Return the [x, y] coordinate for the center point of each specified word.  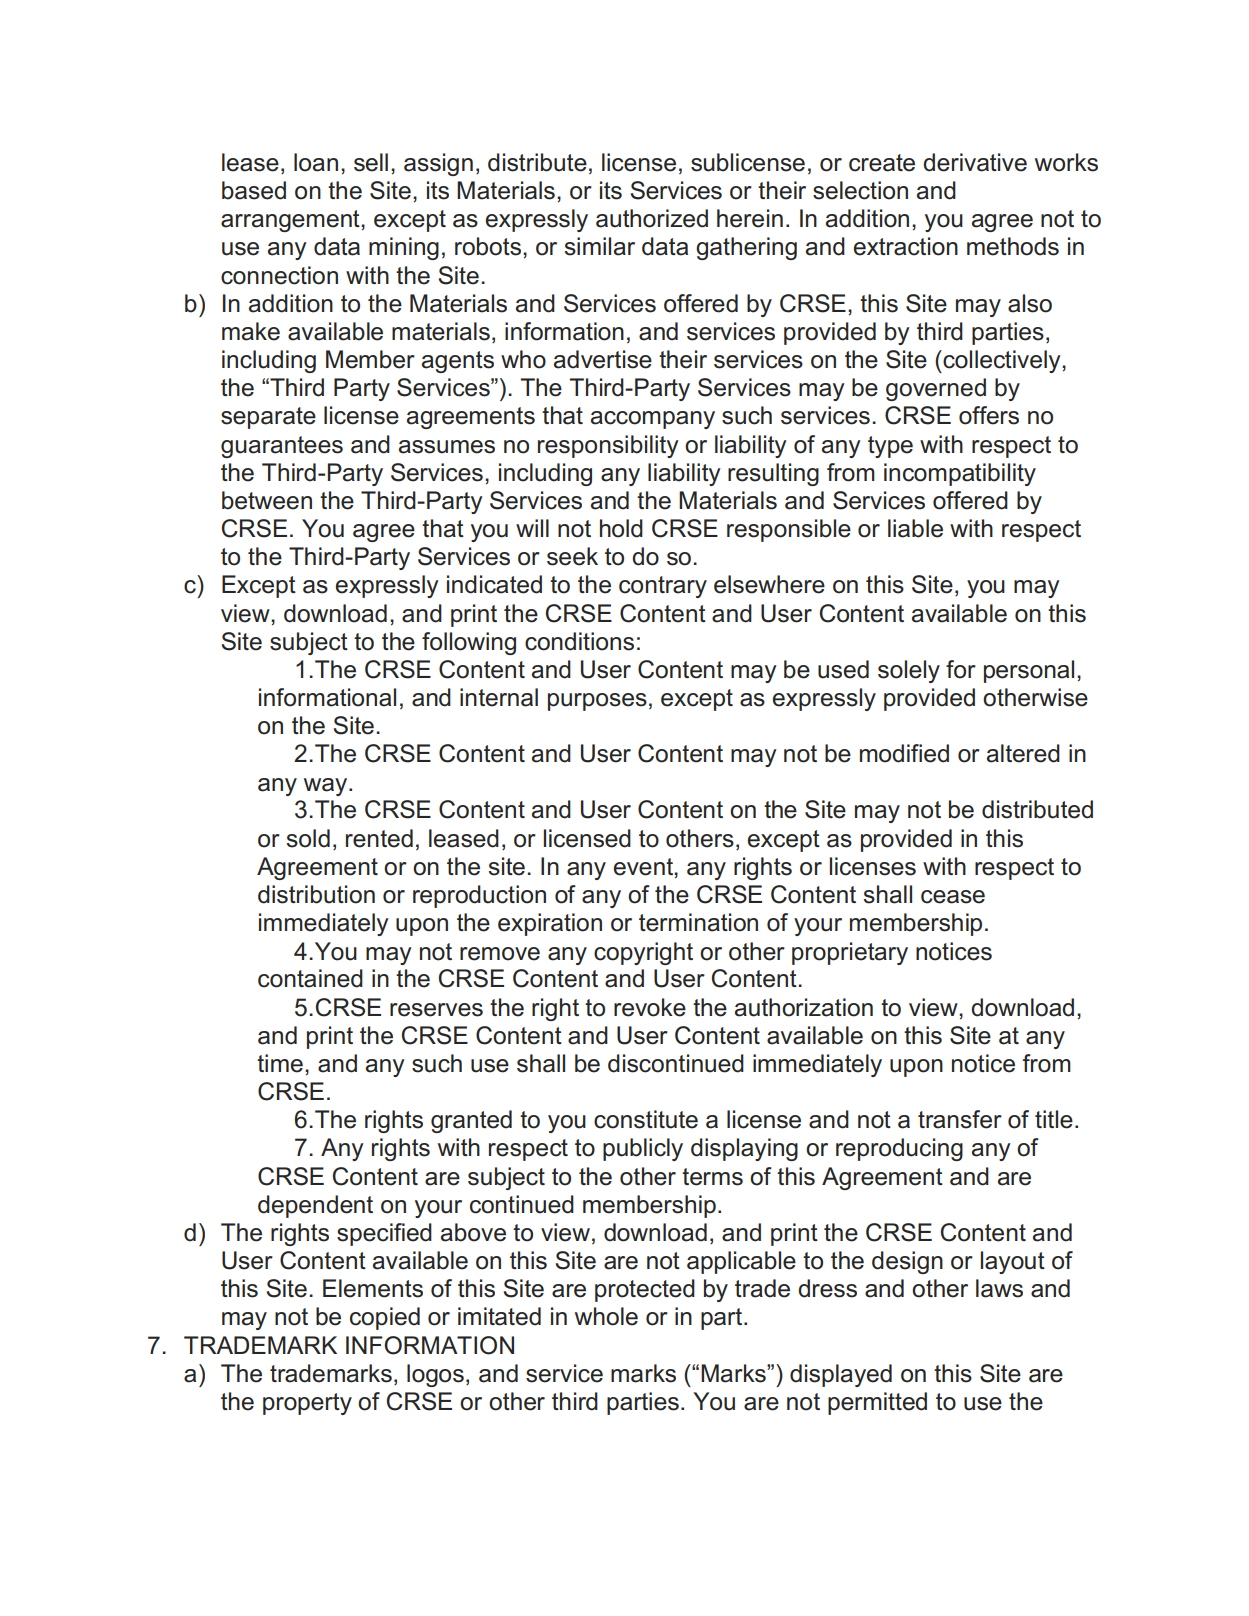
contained [310, 978]
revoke [650, 1007]
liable [915, 528]
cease [953, 897]
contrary [663, 587]
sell [371, 162]
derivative [975, 162]
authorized [652, 218]
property [307, 1404]
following [469, 643]
